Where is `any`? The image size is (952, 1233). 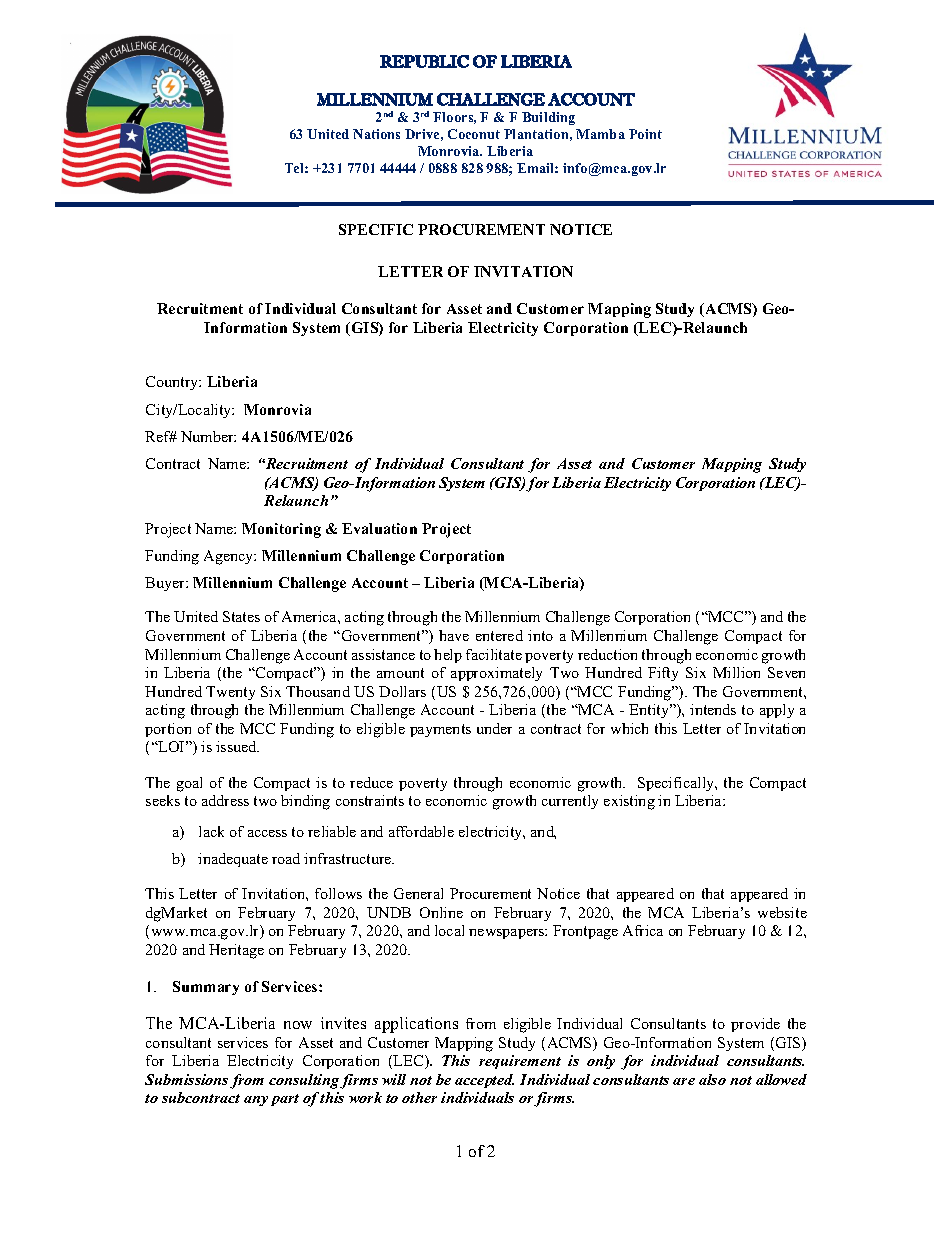
any is located at coordinates (256, 1101).
